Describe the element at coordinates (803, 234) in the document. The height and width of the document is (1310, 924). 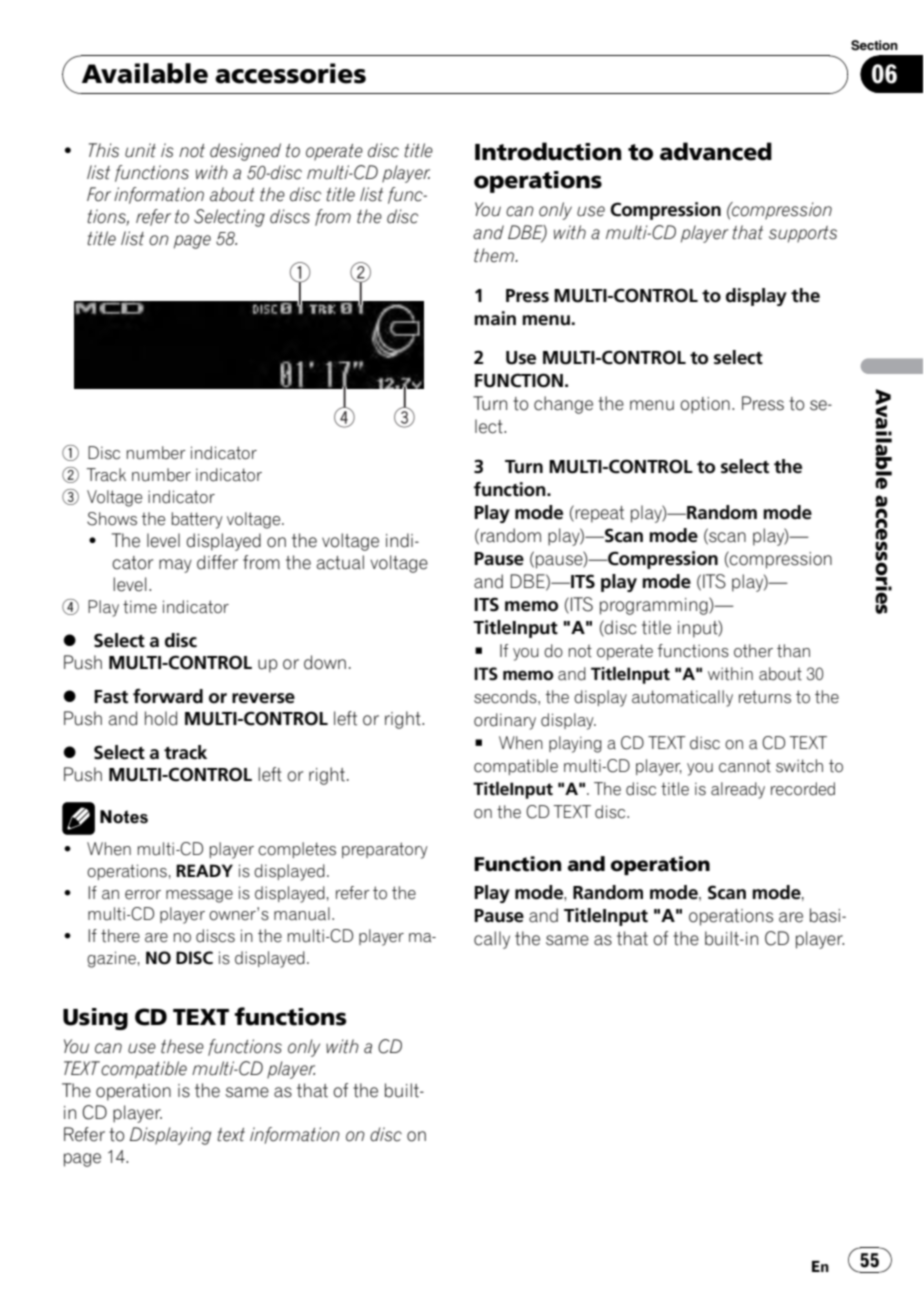
I see `supports` at that location.
